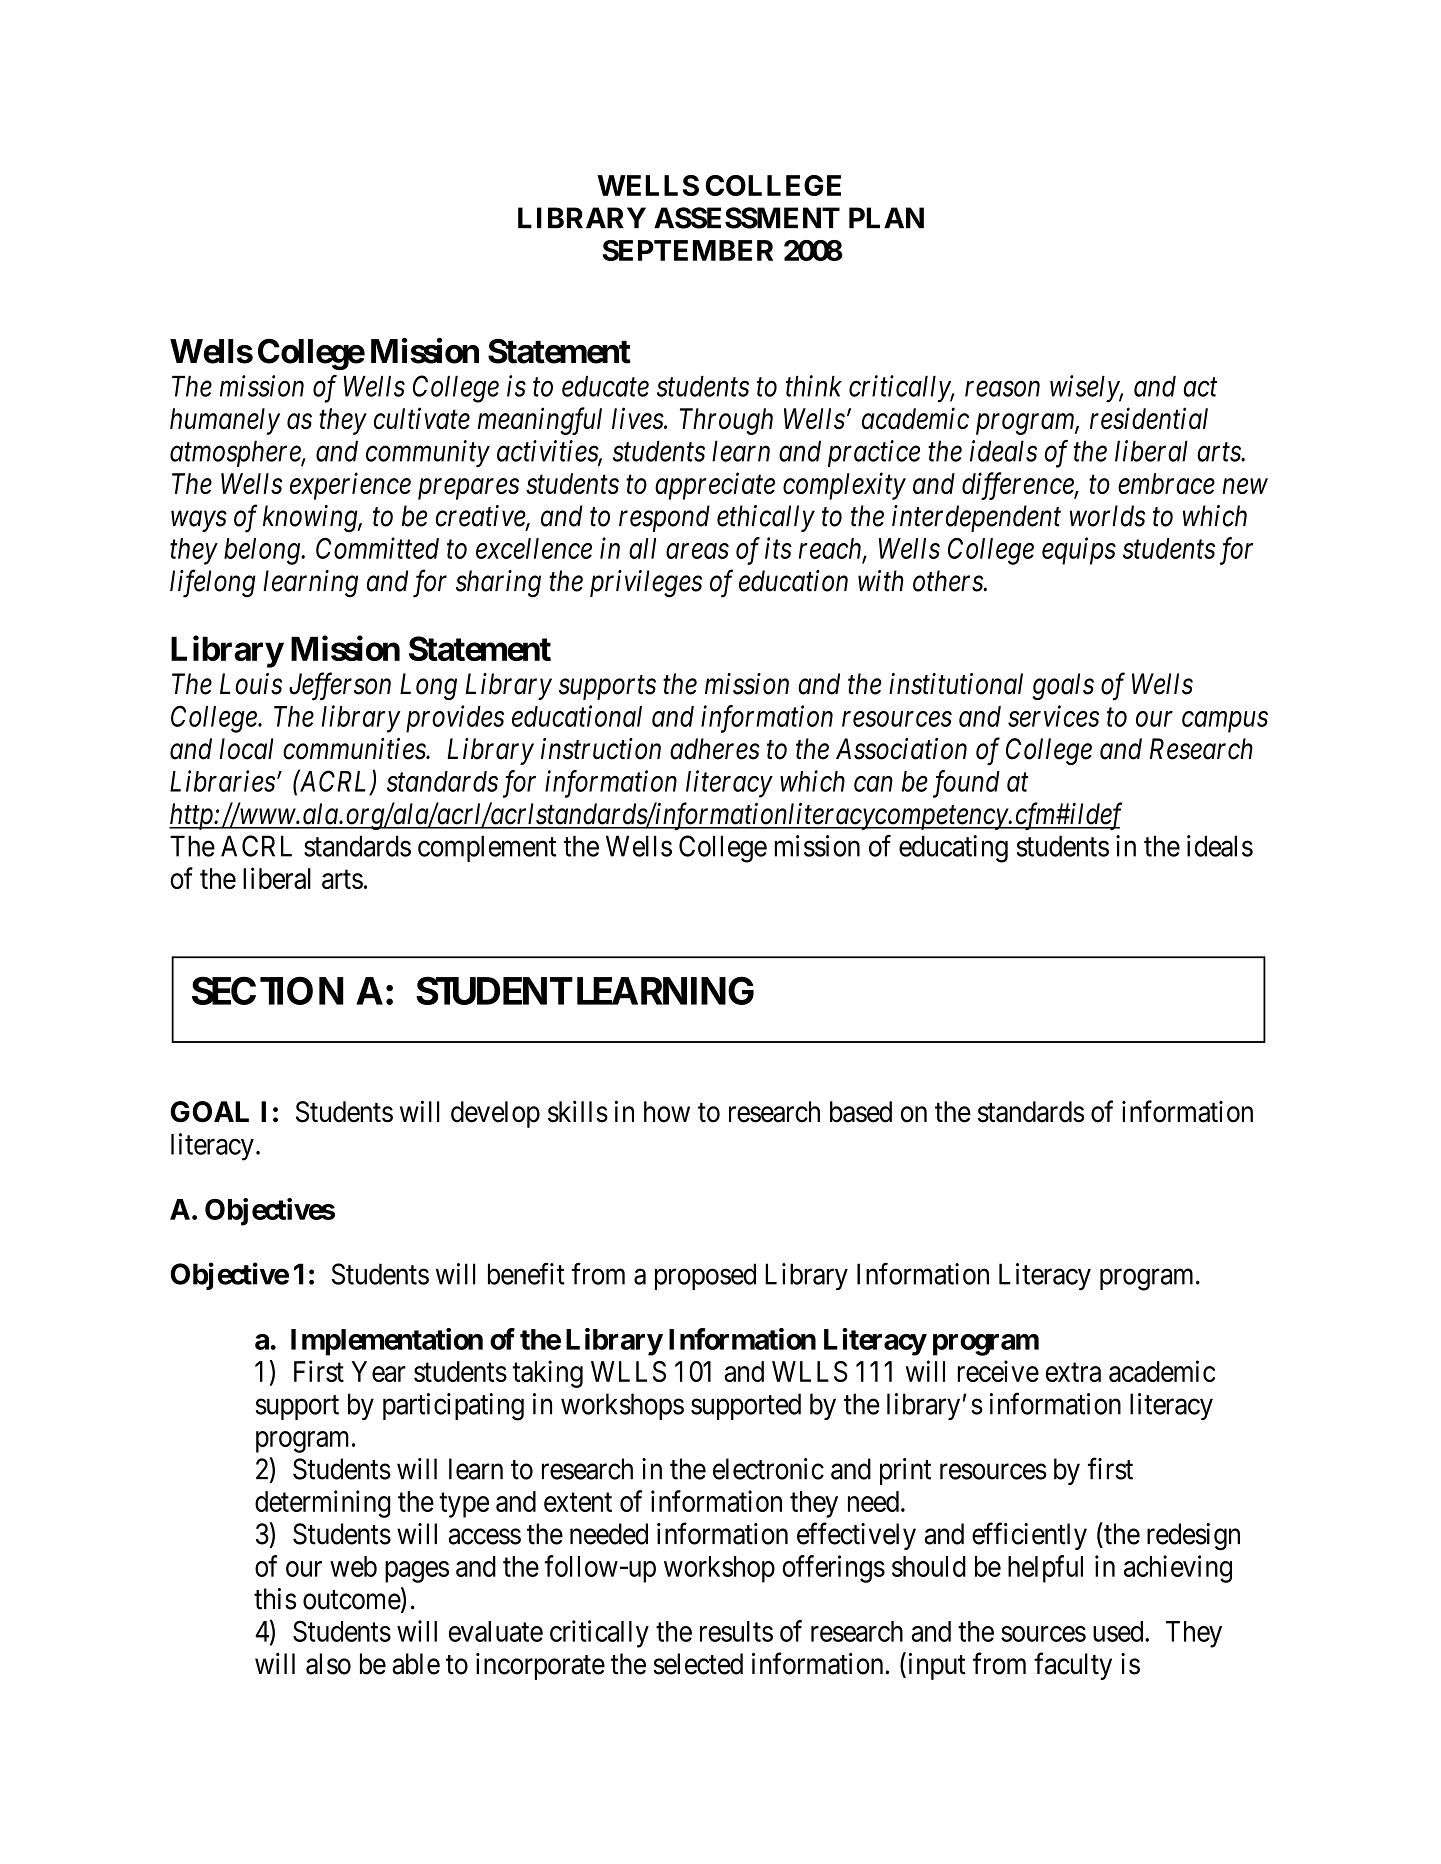  What do you see at coordinates (340, 686) in the image?
I see `Jefferson` at bounding box center [340, 686].
